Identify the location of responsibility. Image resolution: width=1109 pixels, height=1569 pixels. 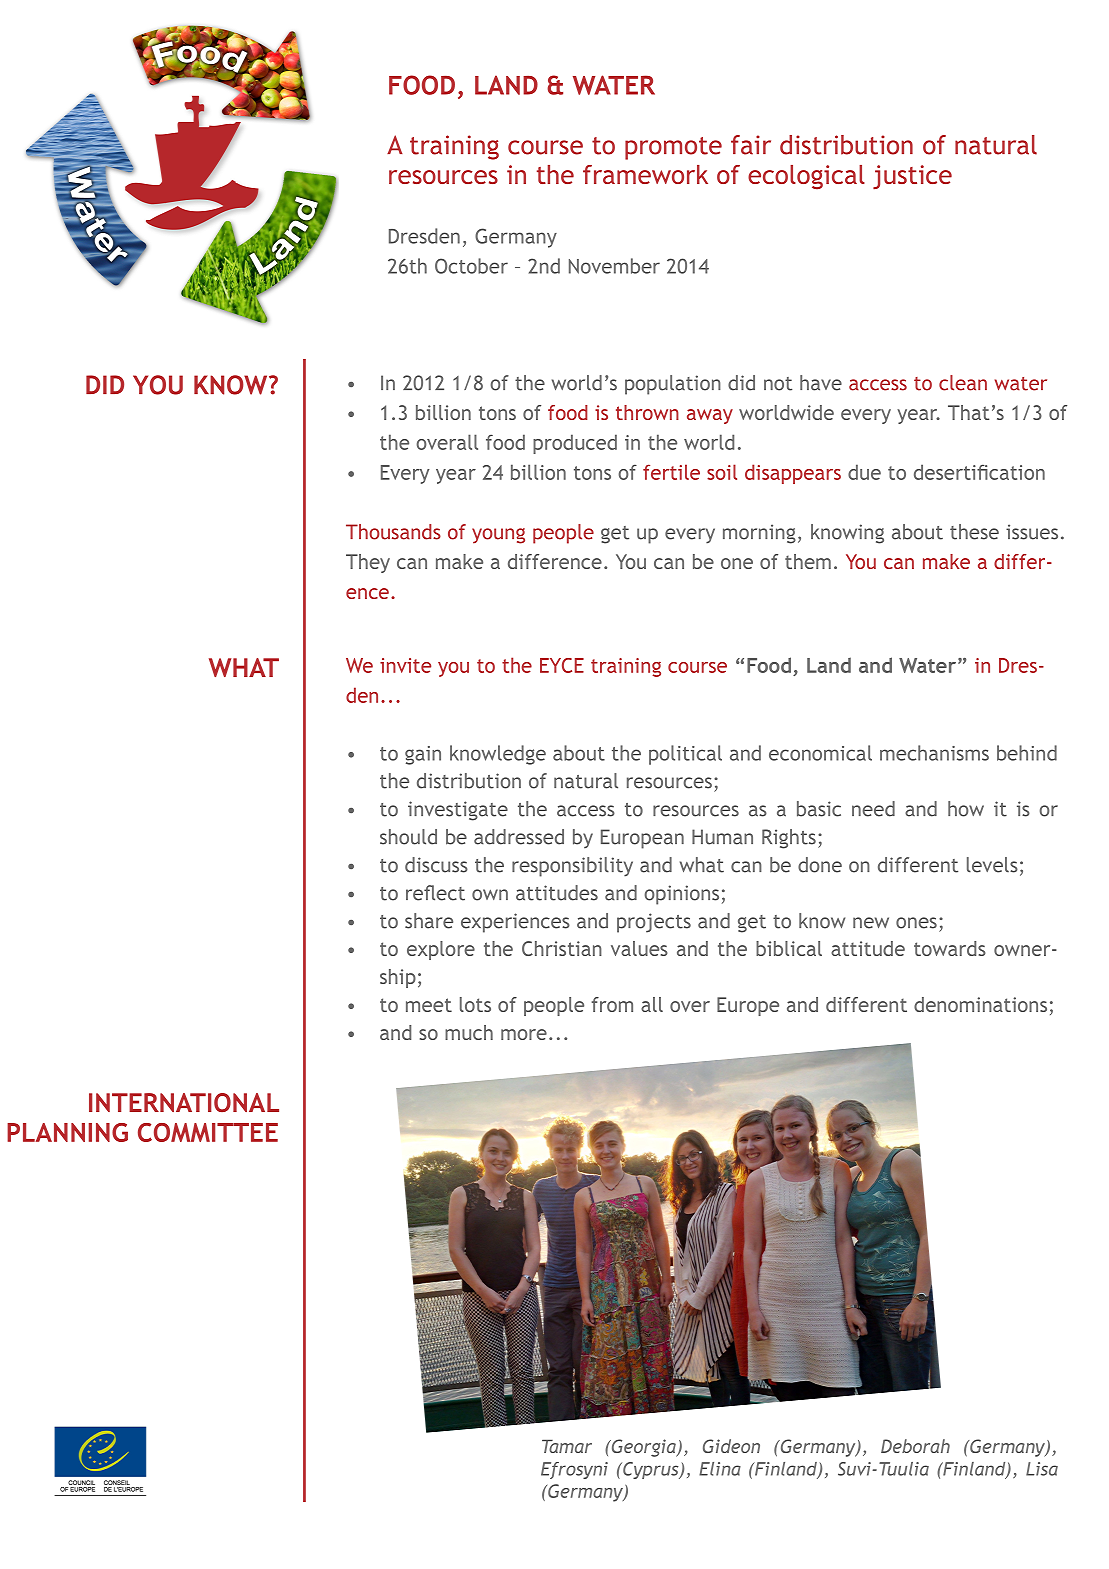
(572, 867).
